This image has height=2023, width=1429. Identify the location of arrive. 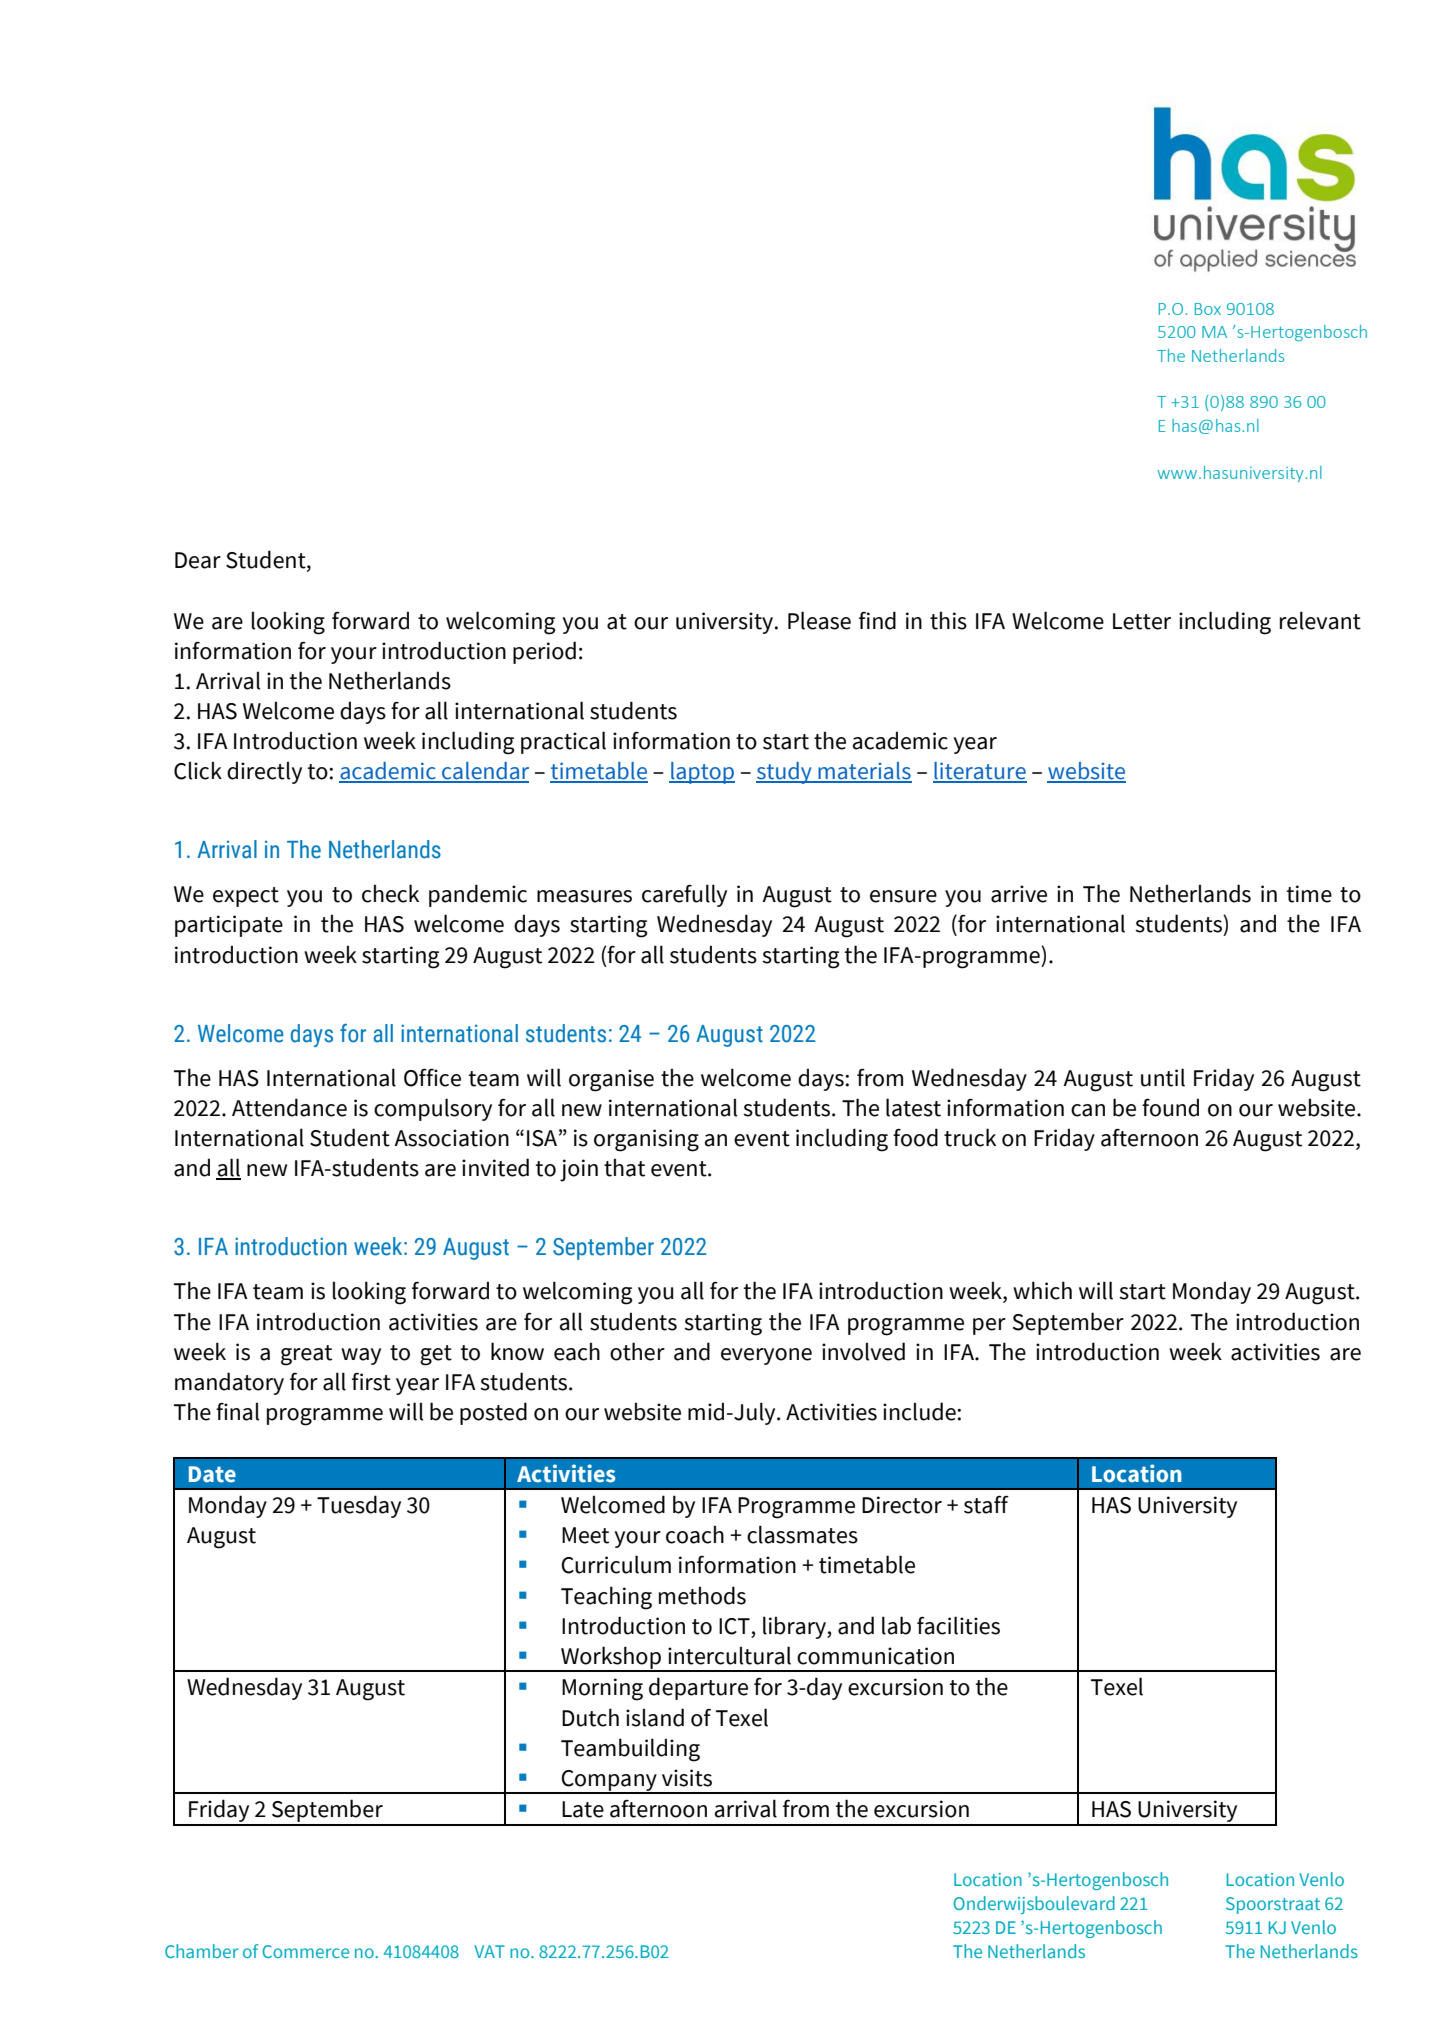
(1019, 894).
